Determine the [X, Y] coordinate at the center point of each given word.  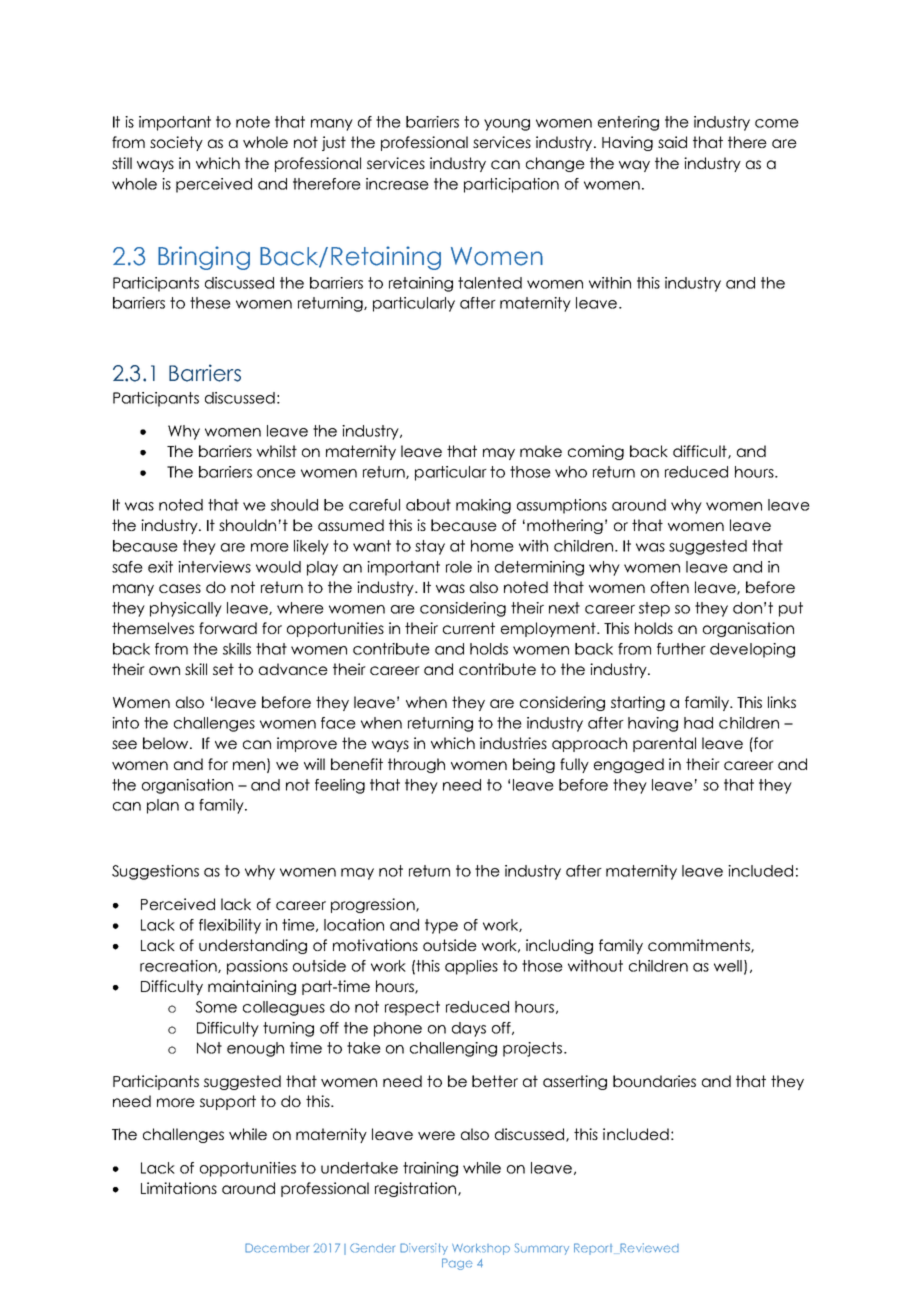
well [728, 966]
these [210, 303]
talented [490, 283]
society [176, 143]
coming [596, 452]
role [459, 567]
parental [664, 744]
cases [180, 588]
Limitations [179, 1188]
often [670, 587]
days [469, 1029]
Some [216, 1007]
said [672, 142]
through [416, 765]
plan [163, 806]
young [507, 125]
